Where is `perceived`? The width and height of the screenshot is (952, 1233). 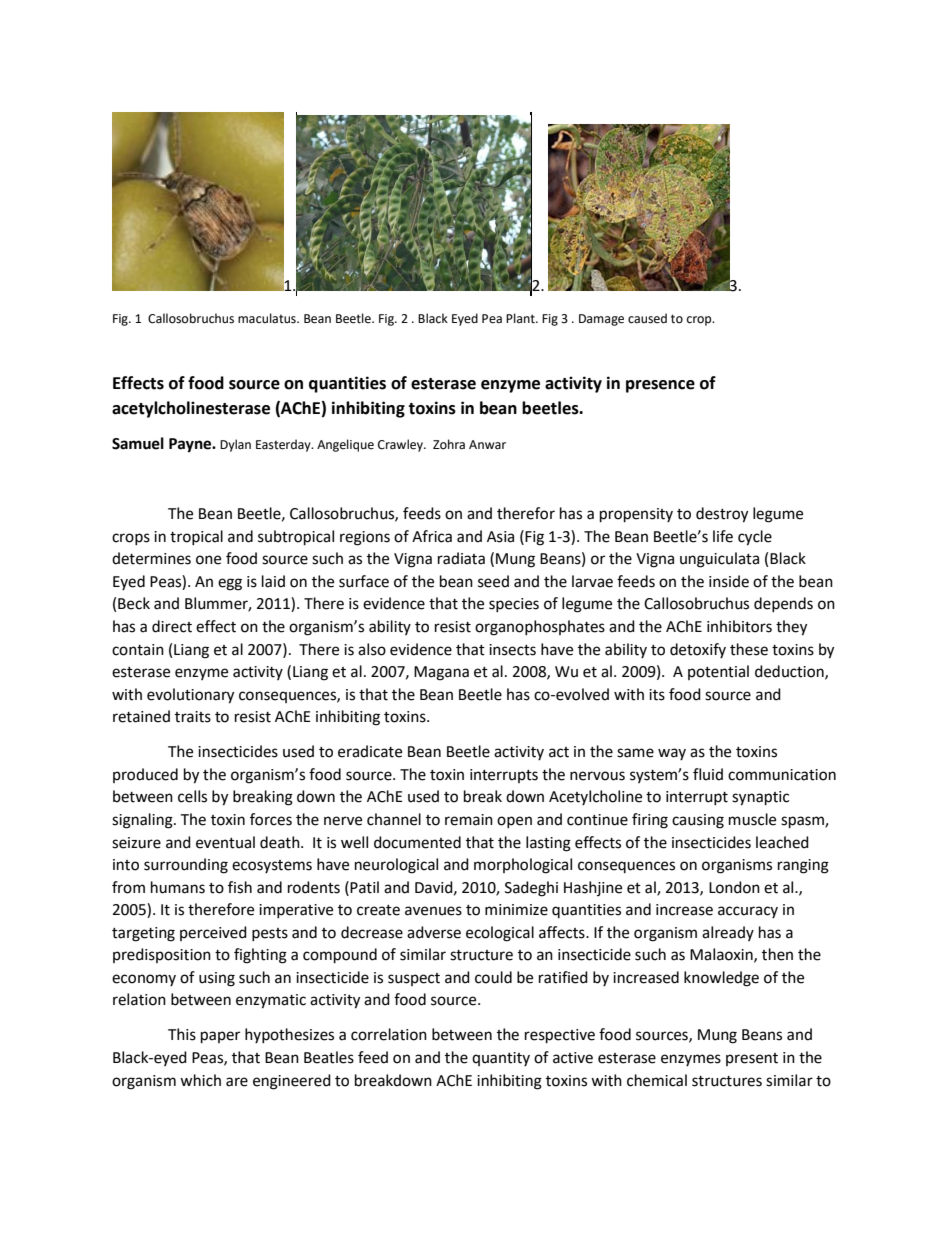
perceived is located at coordinates (213, 933).
